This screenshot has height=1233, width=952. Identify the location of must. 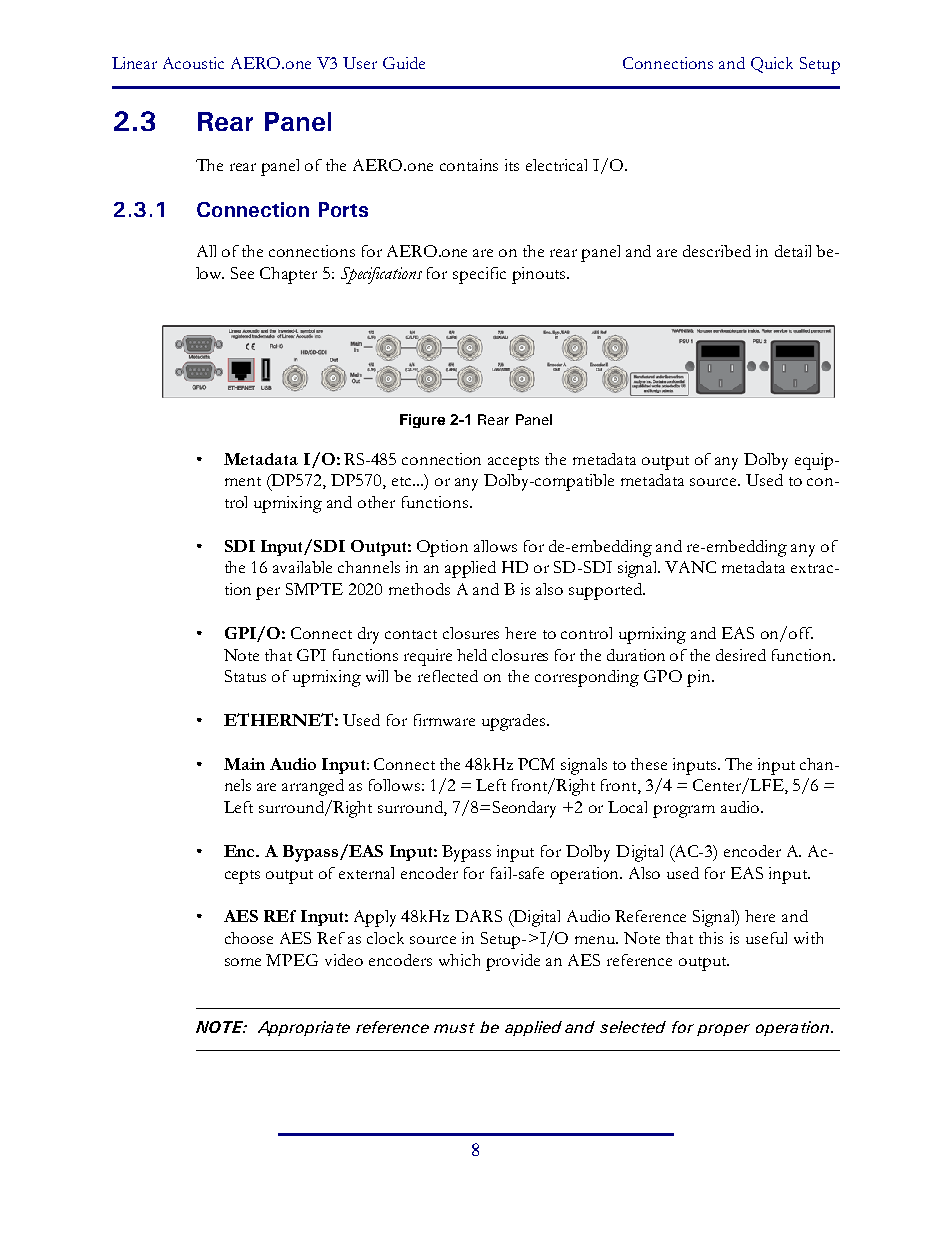
(454, 1028).
